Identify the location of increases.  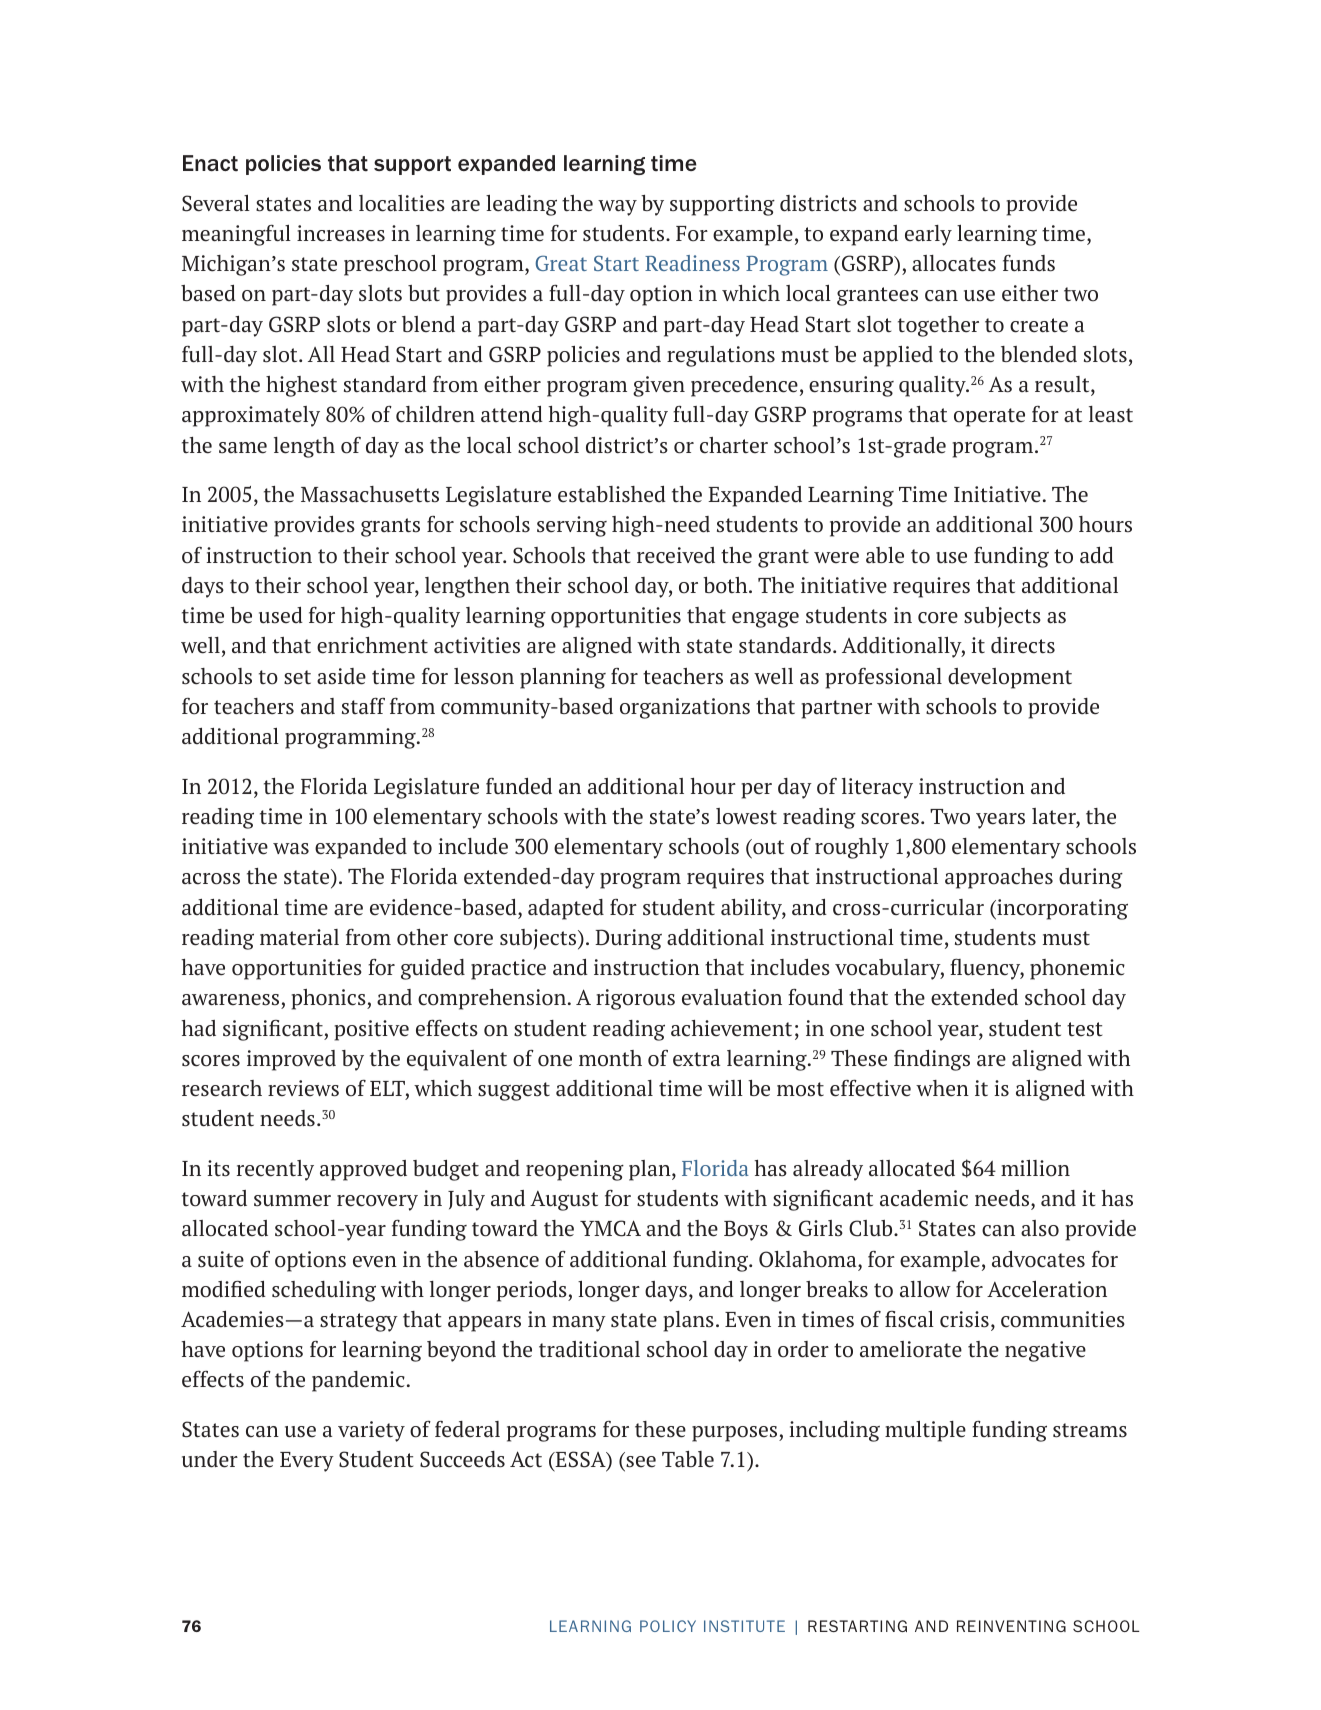
(341, 233).
